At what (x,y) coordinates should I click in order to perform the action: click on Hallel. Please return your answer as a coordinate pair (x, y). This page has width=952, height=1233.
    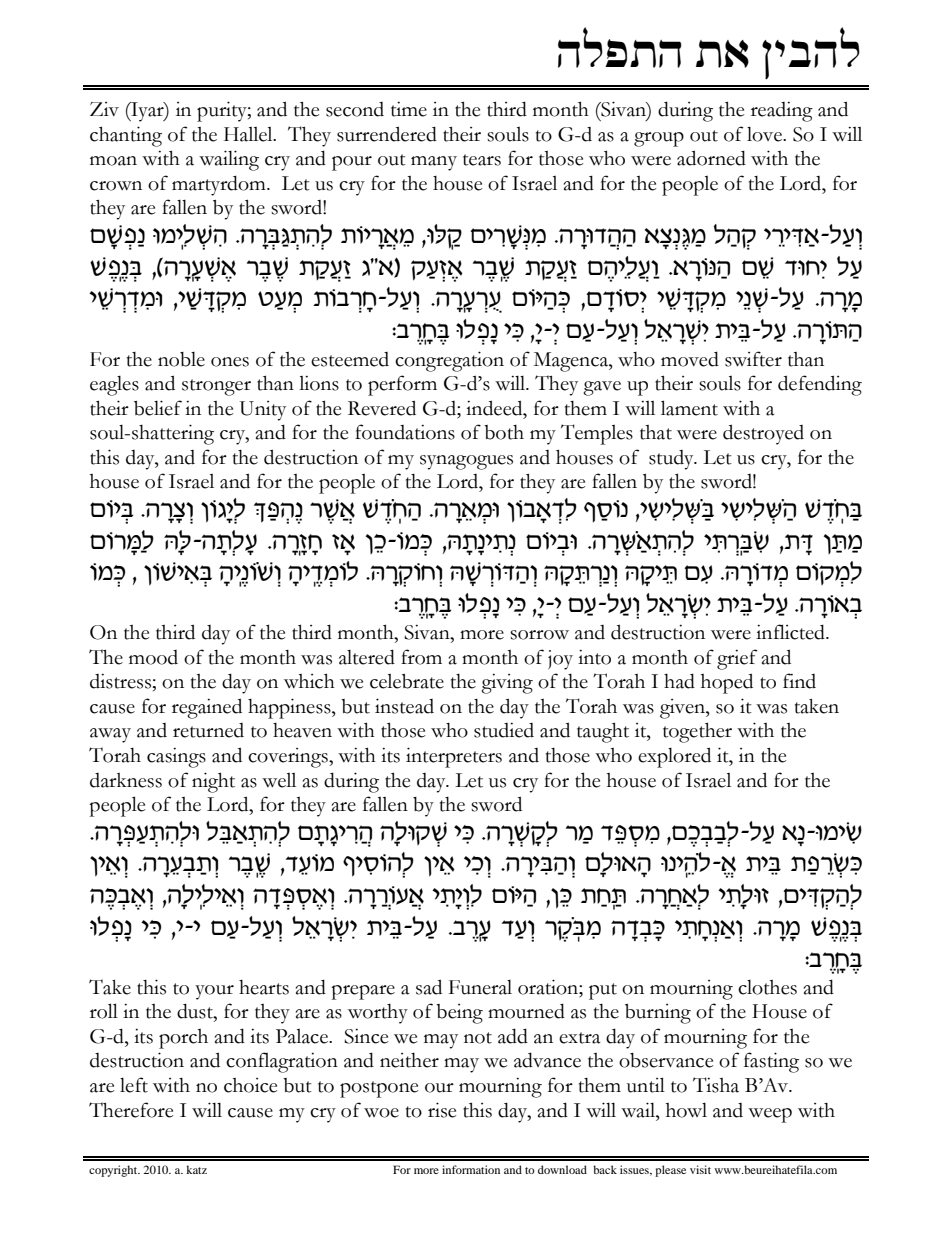
    Looking at the image, I should click on (249, 134).
